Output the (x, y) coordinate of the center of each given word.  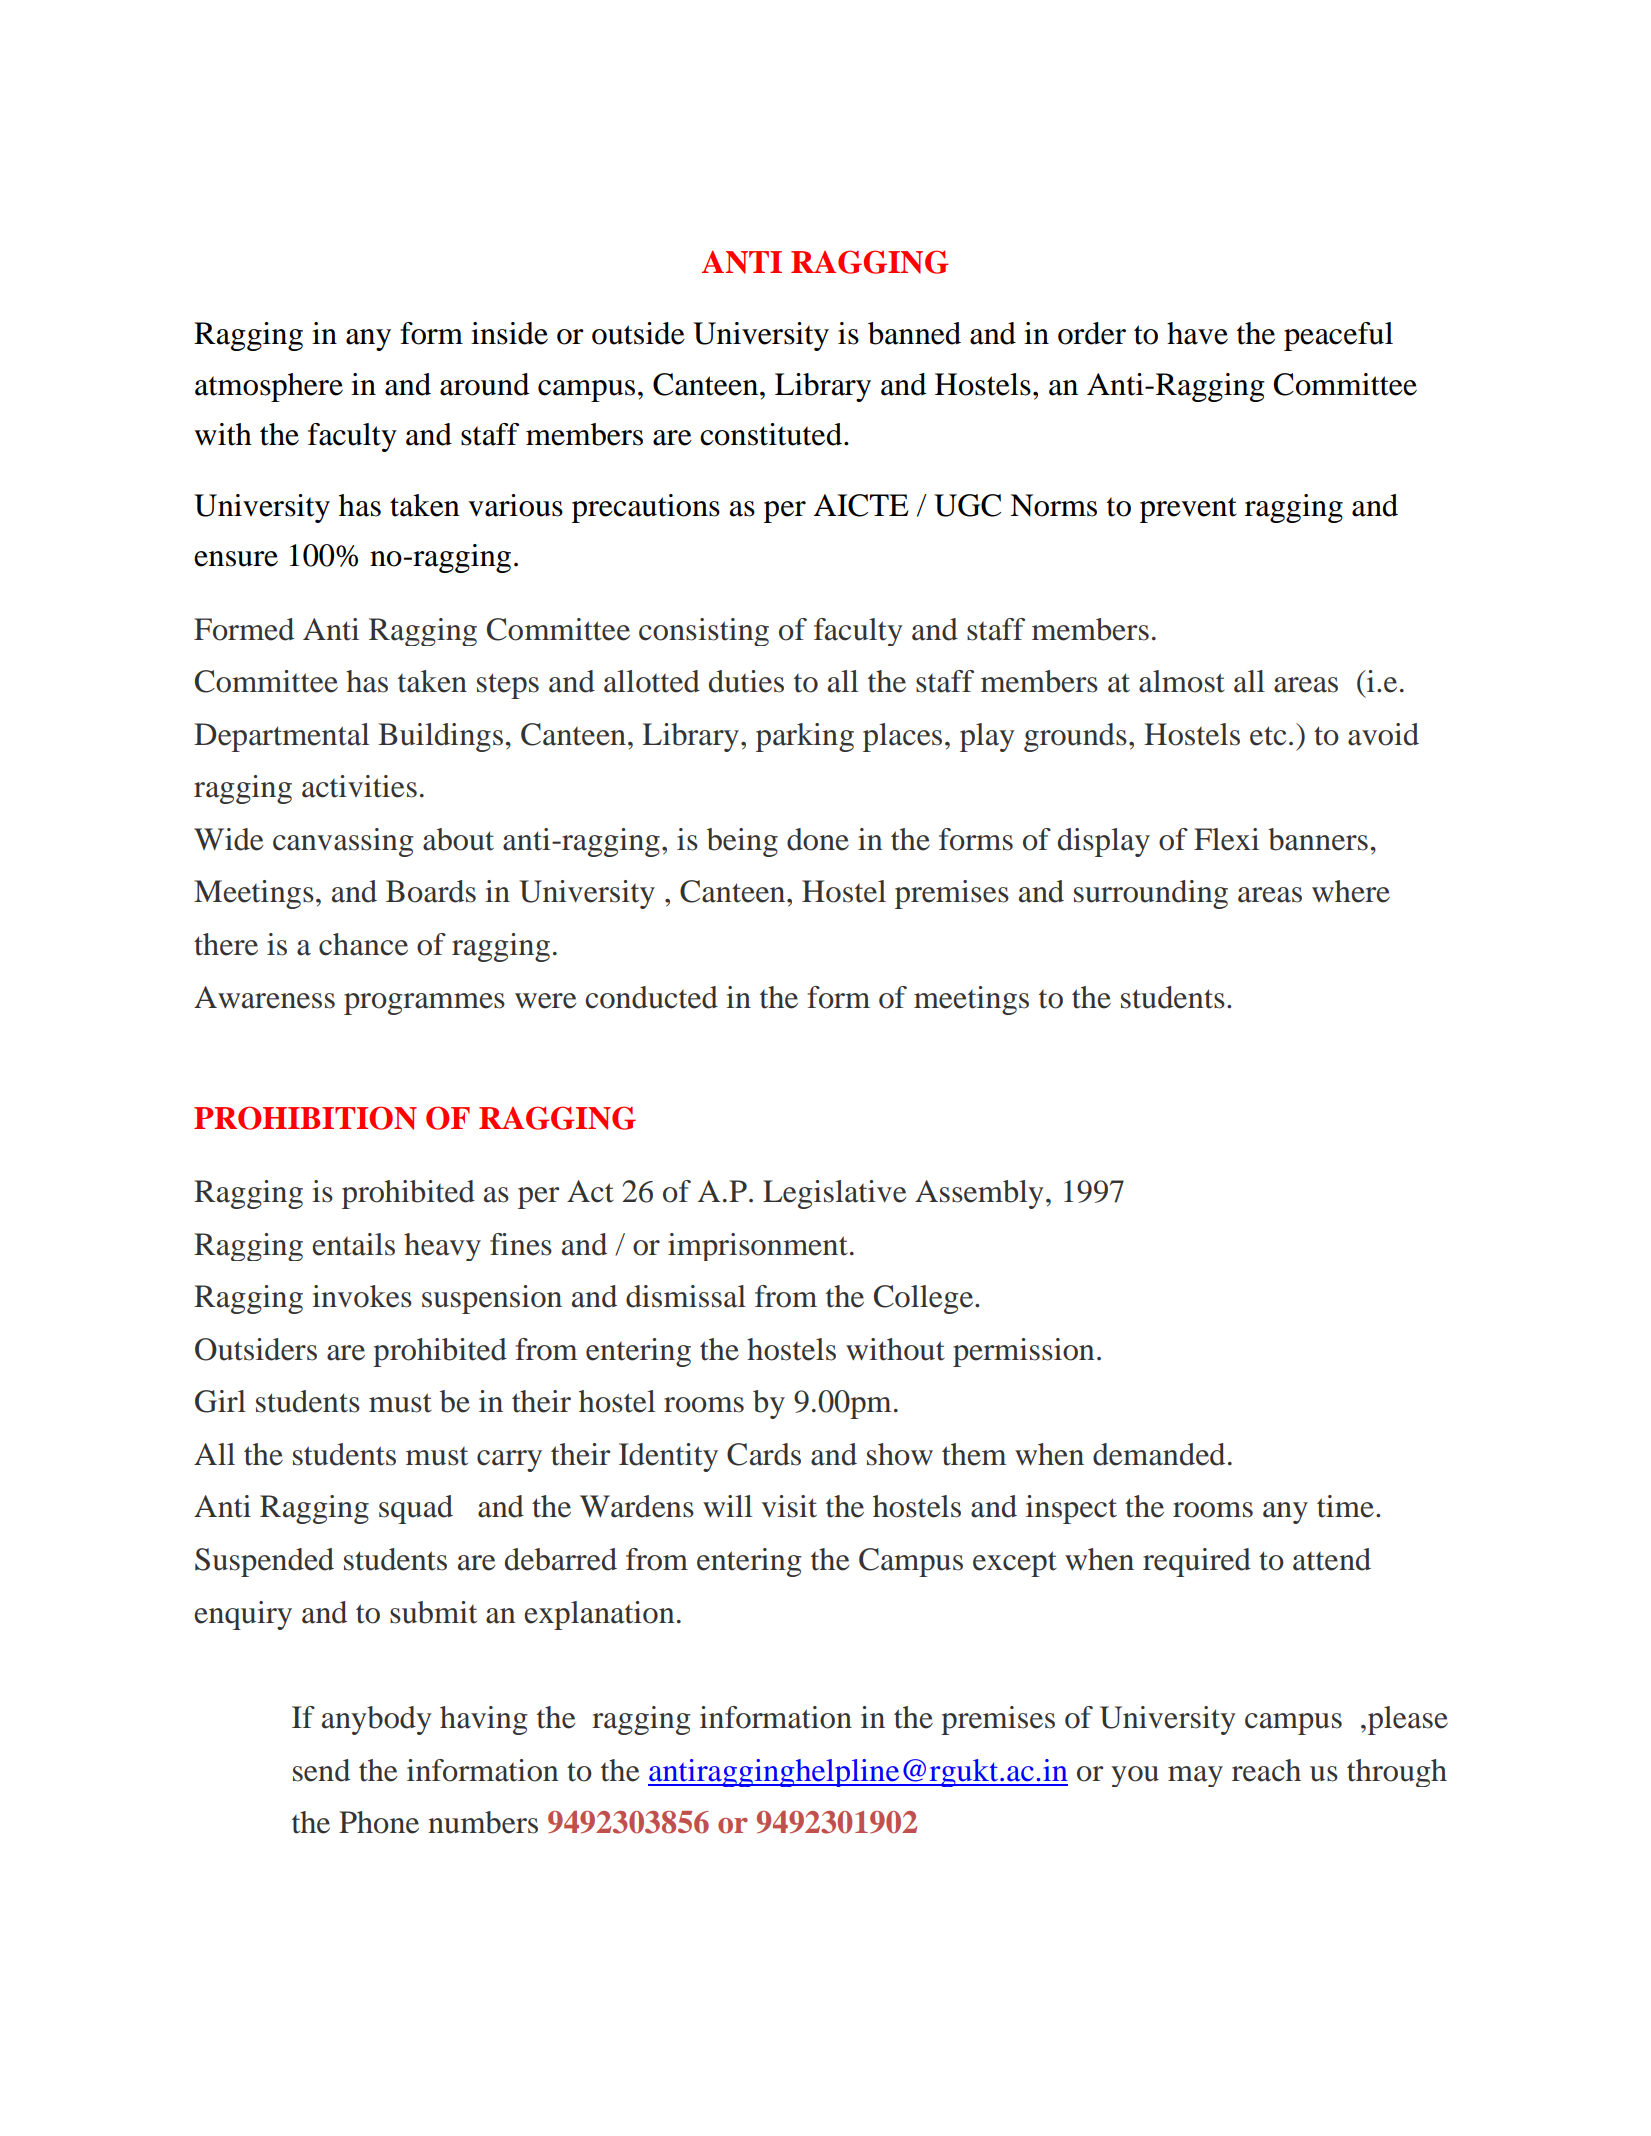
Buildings (440, 737)
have (1197, 333)
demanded (1159, 1454)
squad (416, 1509)
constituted (771, 434)
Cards (764, 1454)
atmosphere (269, 387)
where (1351, 891)
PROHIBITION (305, 1118)
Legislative (835, 1194)
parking (805, 737)
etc (1268, 736)
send (321, 1770)
